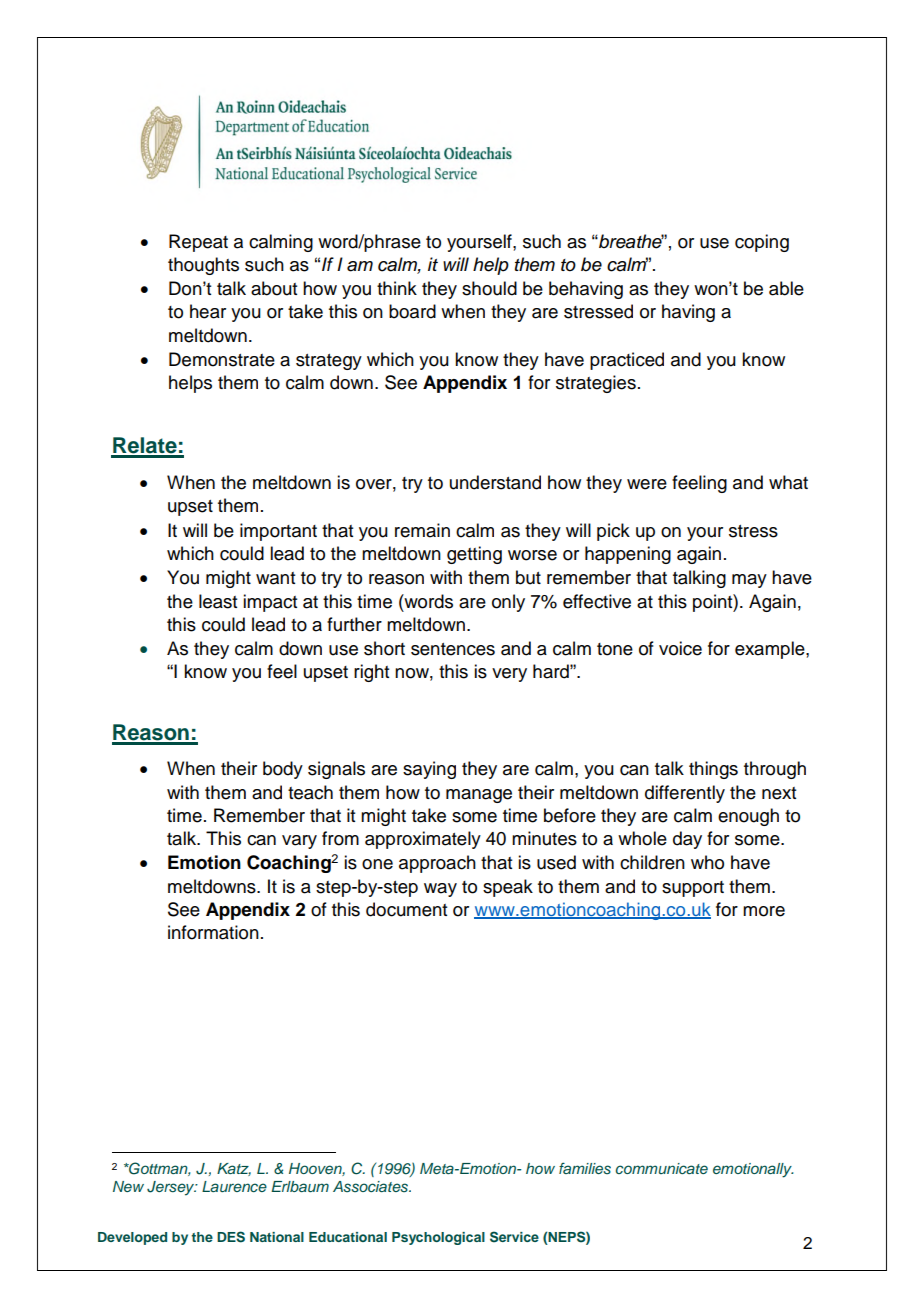  What do you see at coordinates (489, 288) in the screenshot?
I see `should` at bounding box center [489, 288].
